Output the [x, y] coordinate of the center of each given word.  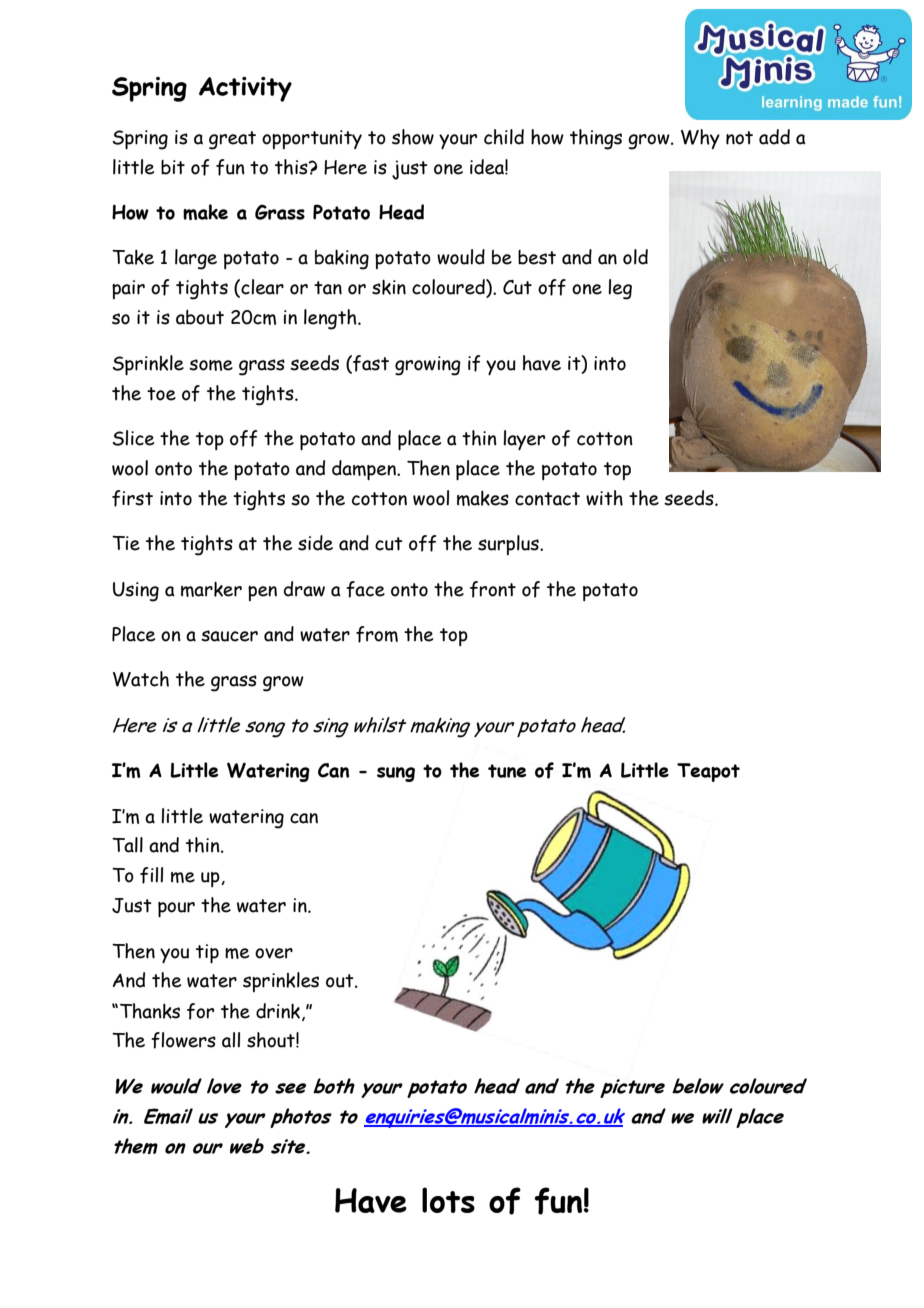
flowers [183, 1040]
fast [370, 364]
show [413, 137]
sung [396, 774]
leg [620, 289]
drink [279, 1012]
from [377, 634]
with [604, 498]
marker [211, 589]
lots [448, 1200]
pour [176, 909]
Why [700, 139]
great [232, 140]
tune [507, 771]
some [211, 365]
